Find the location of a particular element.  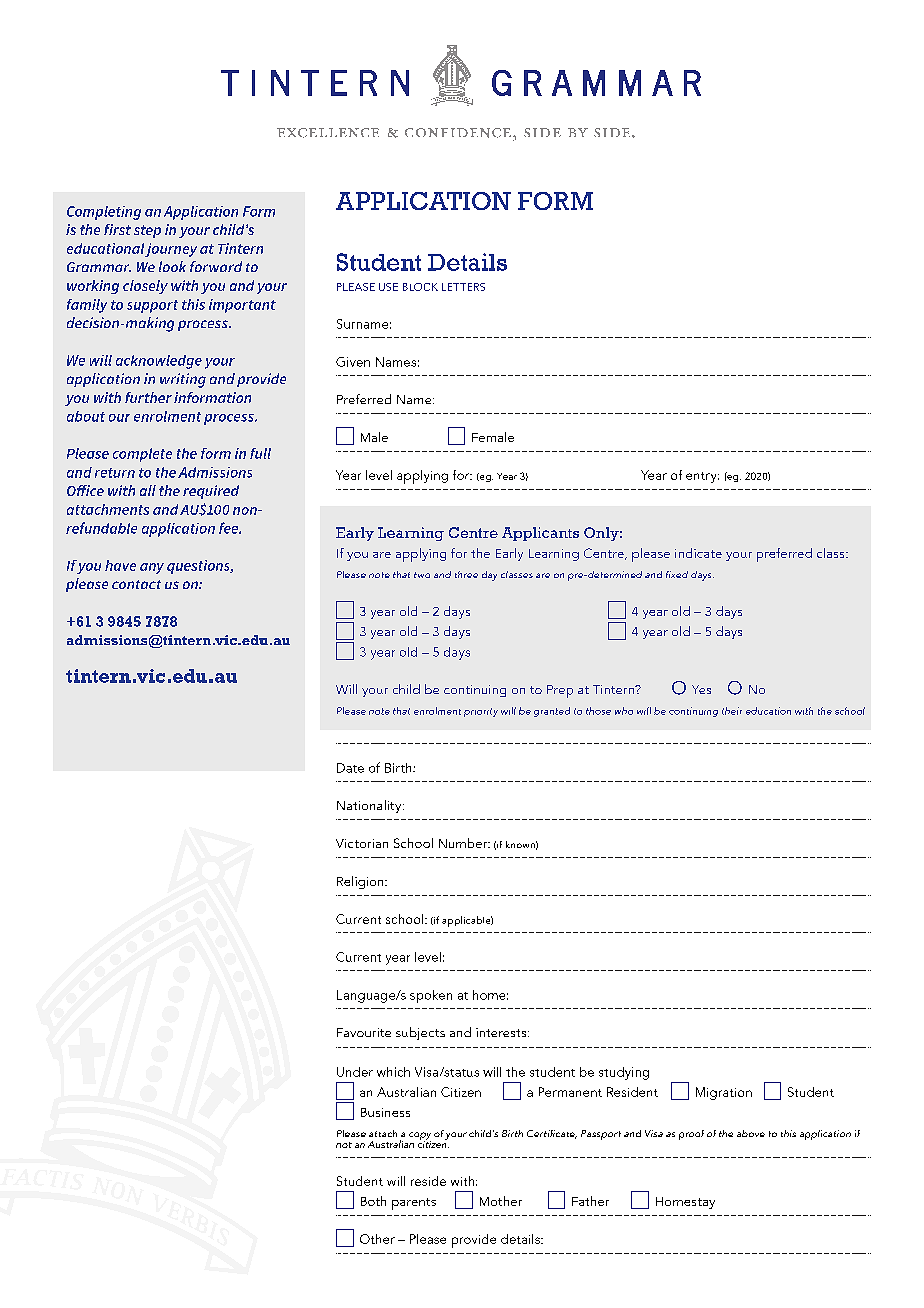

who is located at coordinates (624, 711).
